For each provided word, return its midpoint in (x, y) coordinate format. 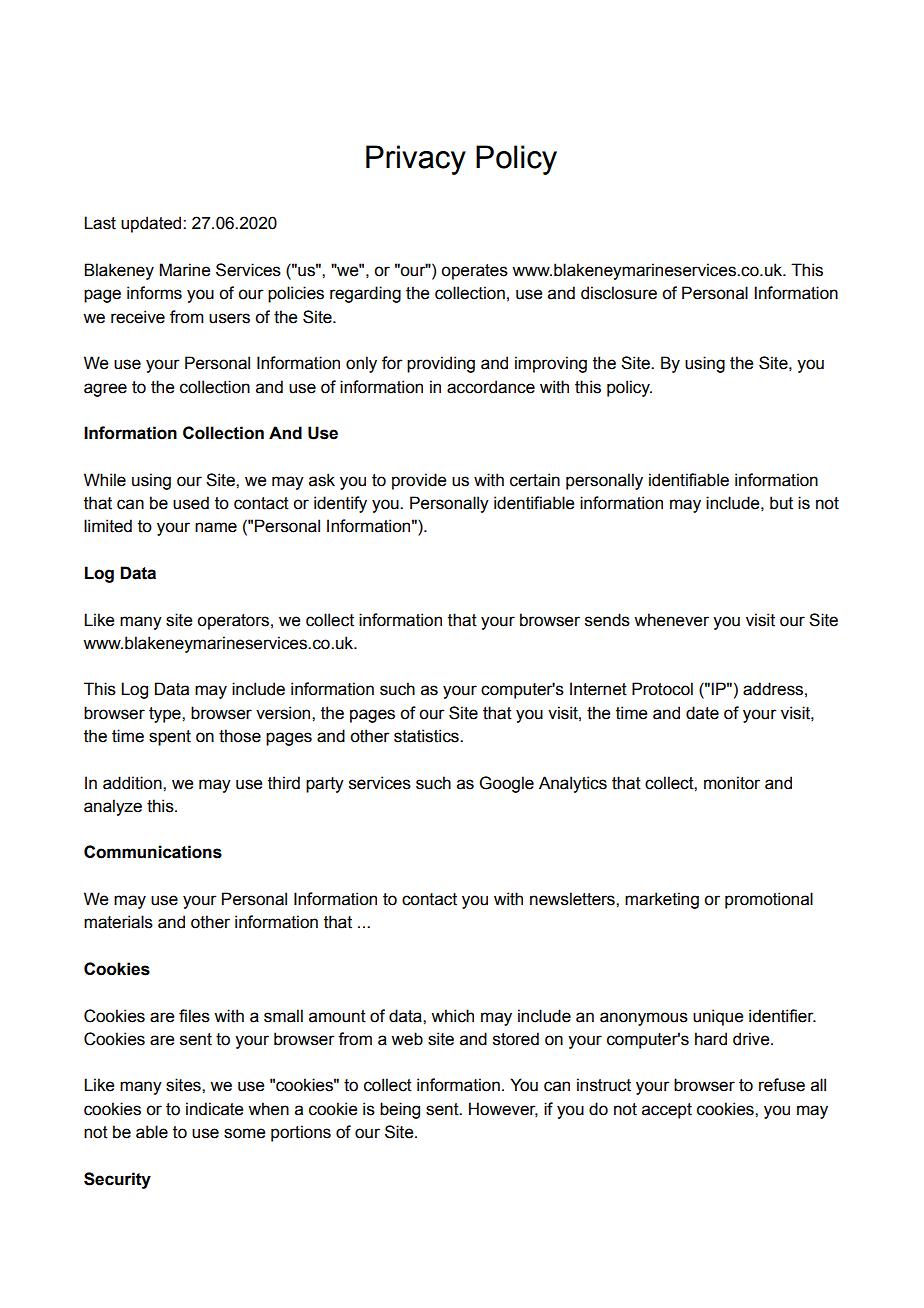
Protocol (662, 689)
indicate (214, 1109)
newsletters (573, 899)
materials (118, 922)
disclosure (619, 293)
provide (419, 481)
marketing (662, 900)
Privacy (416, 160)
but (781, 503)
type (166, 715)
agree (105, 390)
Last (100, 223)
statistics (427, 736)
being (400, 1110)
